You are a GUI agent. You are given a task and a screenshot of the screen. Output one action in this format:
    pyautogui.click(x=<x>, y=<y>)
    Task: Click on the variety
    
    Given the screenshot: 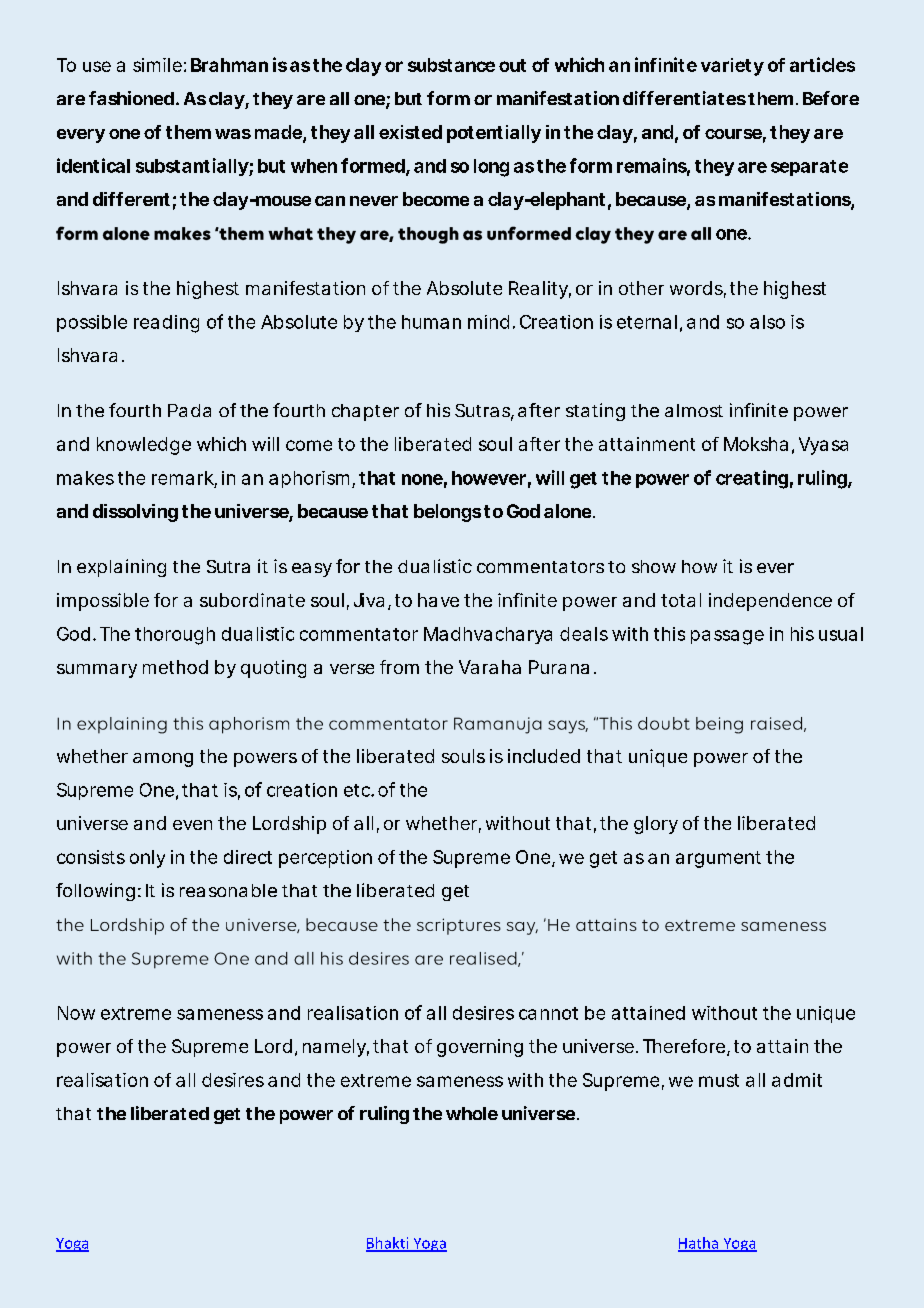 What is the action you would take?
    pyautogui.click(x=732, y=67)
